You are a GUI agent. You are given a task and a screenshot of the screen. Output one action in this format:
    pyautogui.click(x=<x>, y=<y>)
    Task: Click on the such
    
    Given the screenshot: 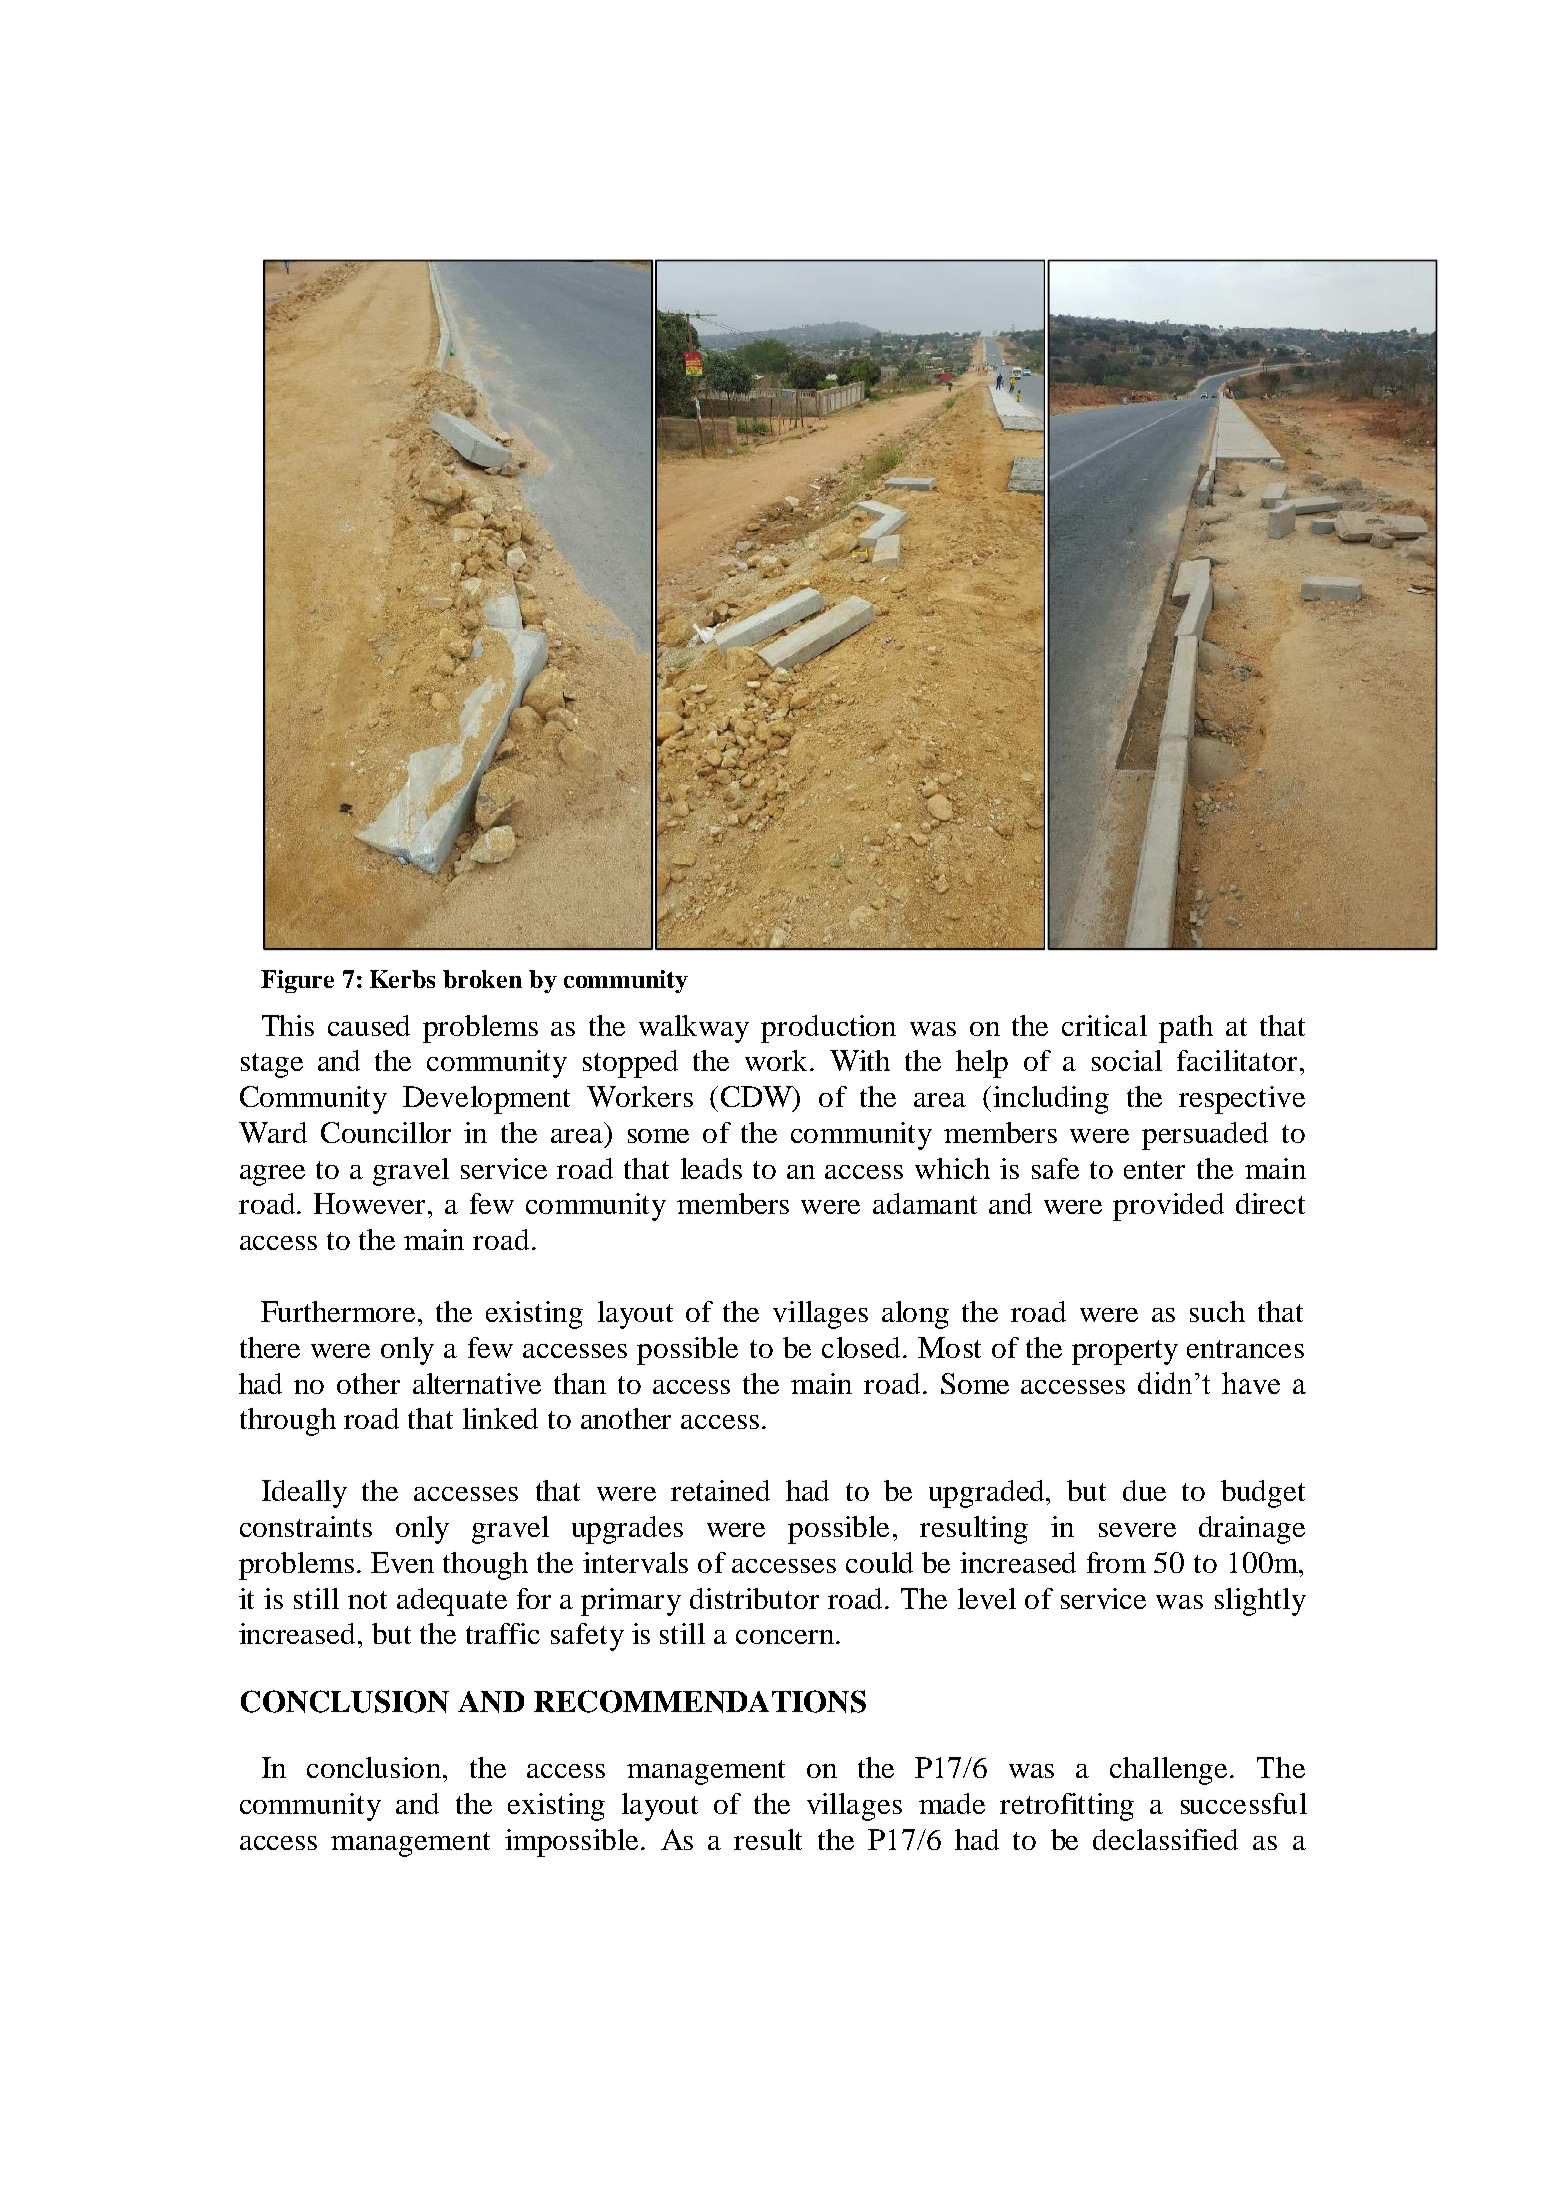 What is the action you would take?
    pyautogui.click(x=1217, y=1311)
